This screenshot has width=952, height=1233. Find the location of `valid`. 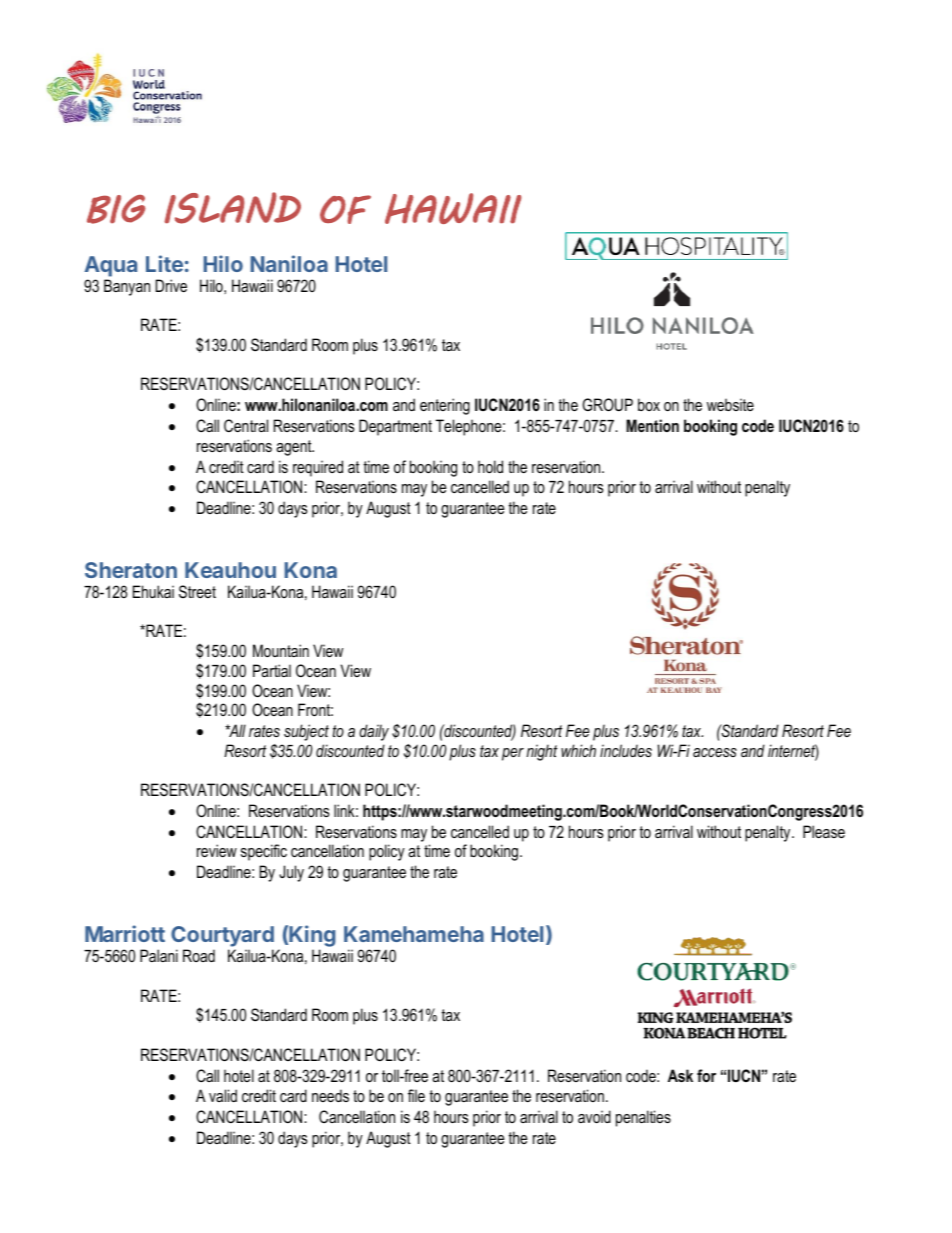

valid is located at coordinates (223, 1095).
